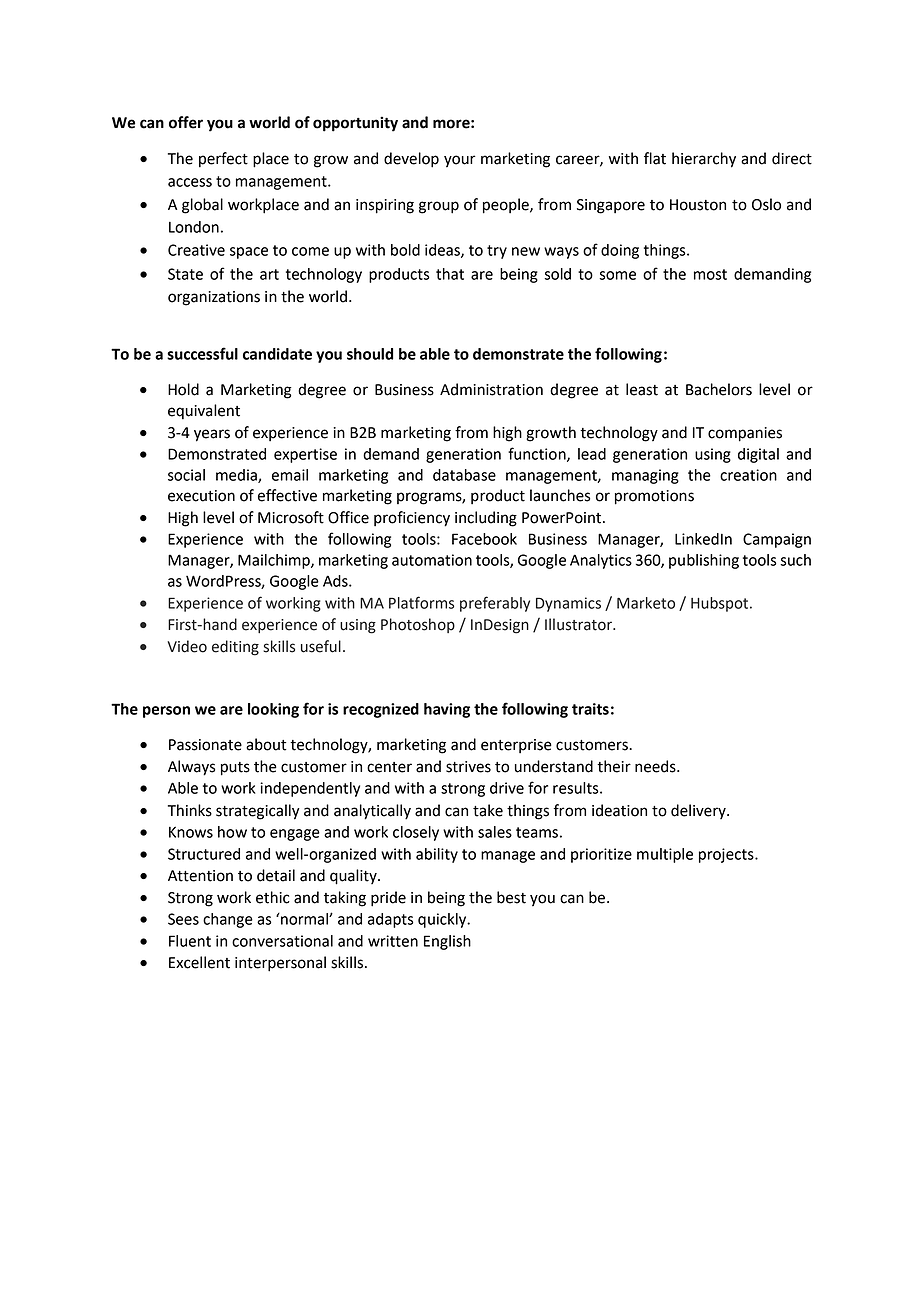  What do you see at coordinates (291, 517) in the document?
I see `Microsoft` at bounding box center [291, 517].
